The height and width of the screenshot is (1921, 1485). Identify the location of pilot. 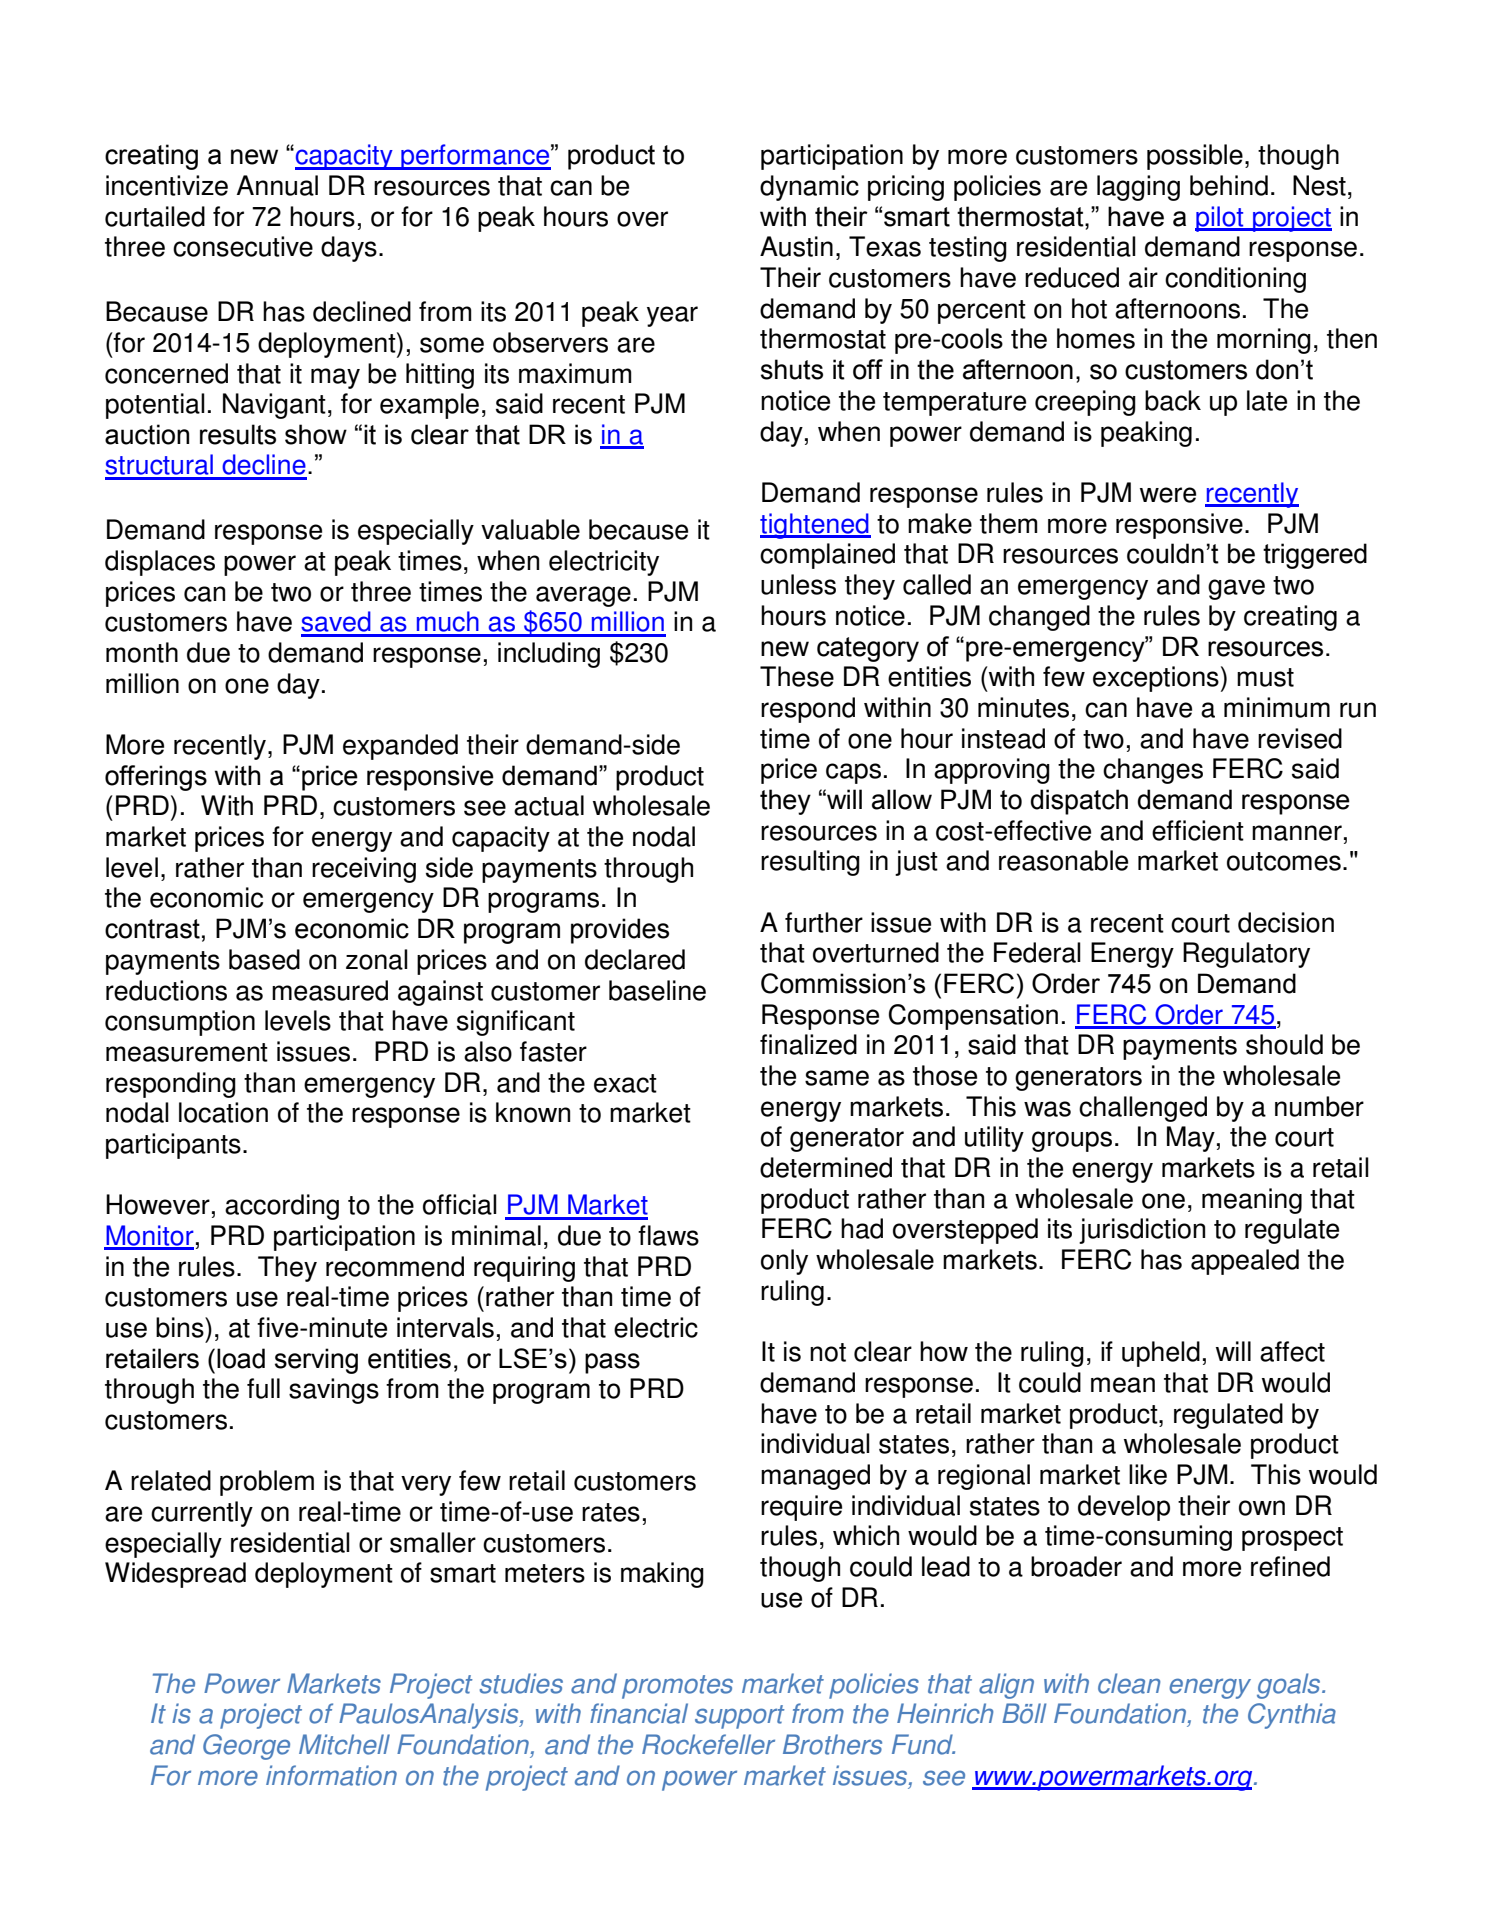
(1220, 219).
